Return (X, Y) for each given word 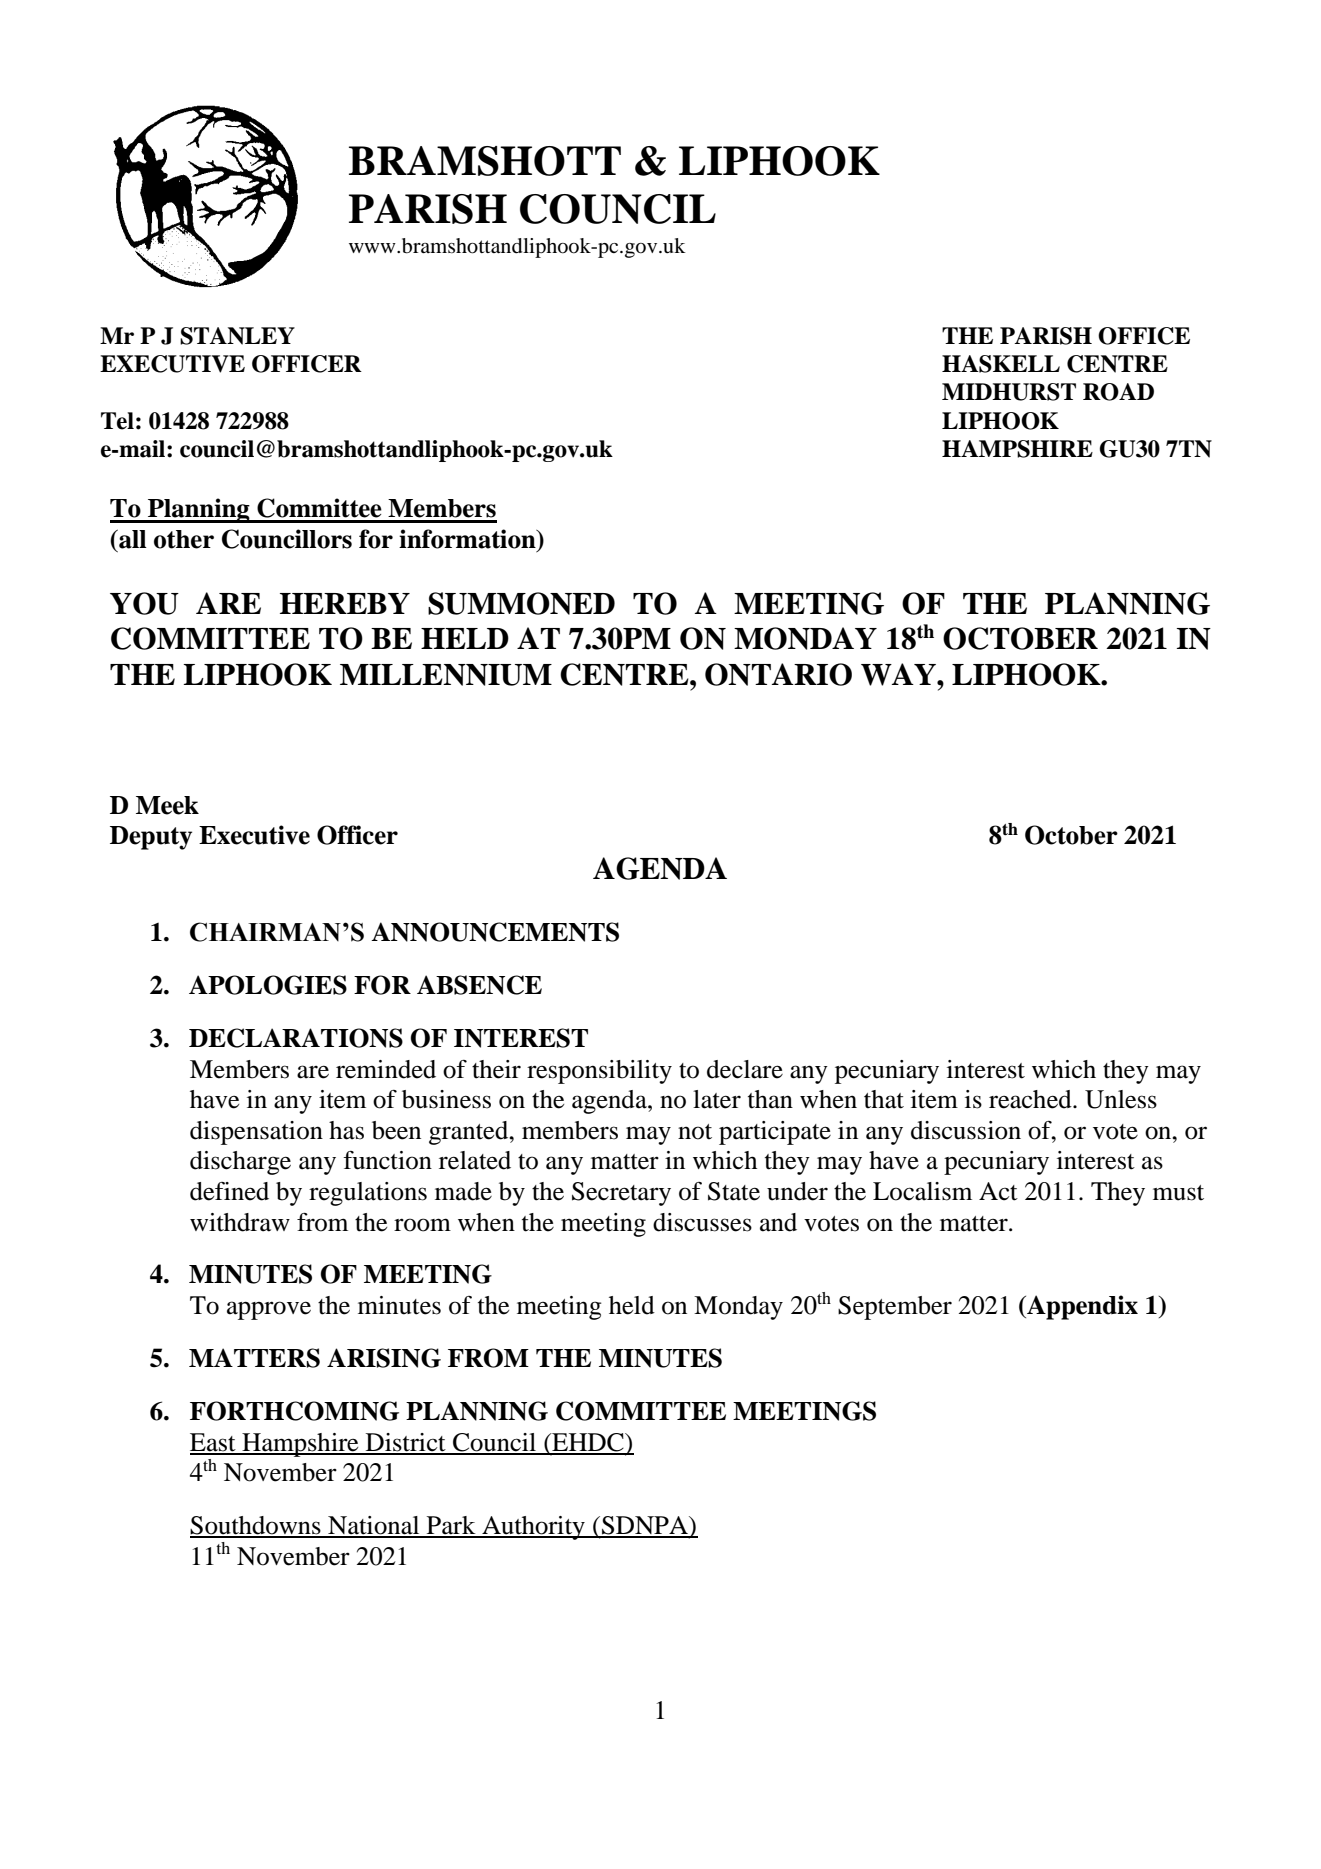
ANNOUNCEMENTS (495, 932)
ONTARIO (778, 674)
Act (998, 1191)
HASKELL (1001, 364)
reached (1031, 1099)
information (468, 540)
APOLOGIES (268, 985)
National (374, 1526)
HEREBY (345, 603)
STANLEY (237, 336)
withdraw (240, 1222)
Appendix (1081, 1307)
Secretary (621, 1194)
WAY (899, 674)
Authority (533, 1528)
